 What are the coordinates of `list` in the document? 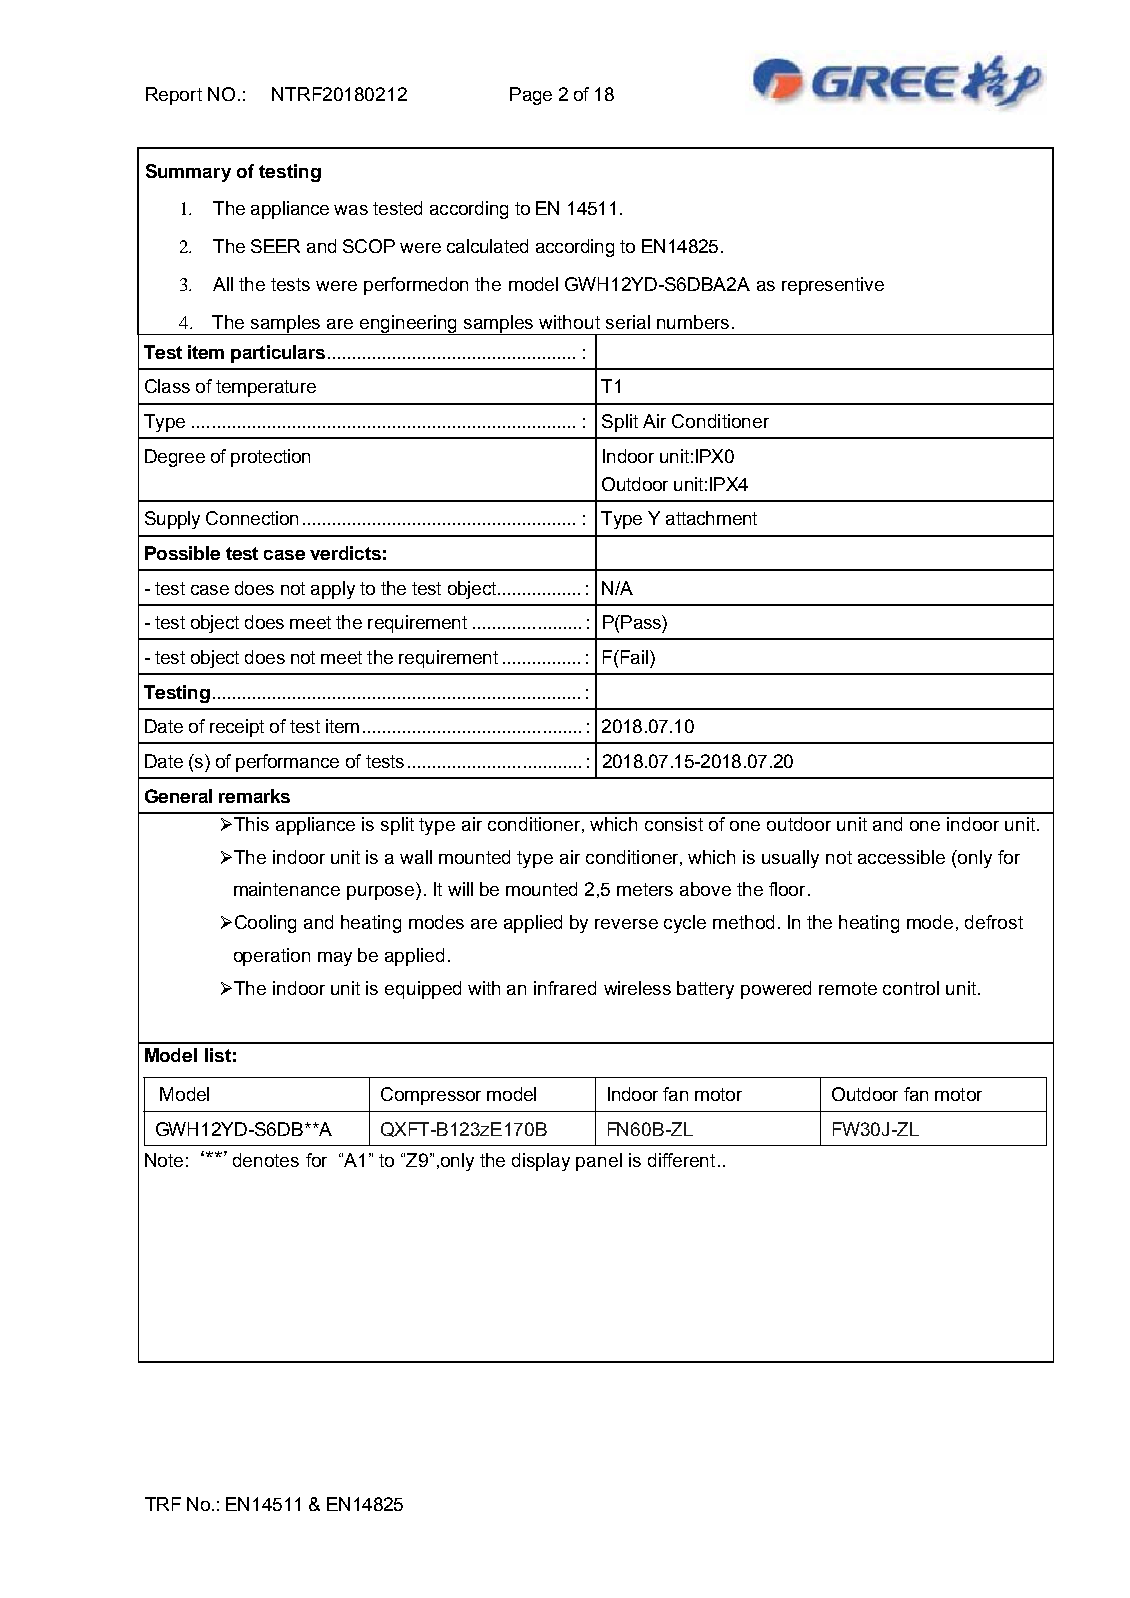 It's located at (218, 1055).
